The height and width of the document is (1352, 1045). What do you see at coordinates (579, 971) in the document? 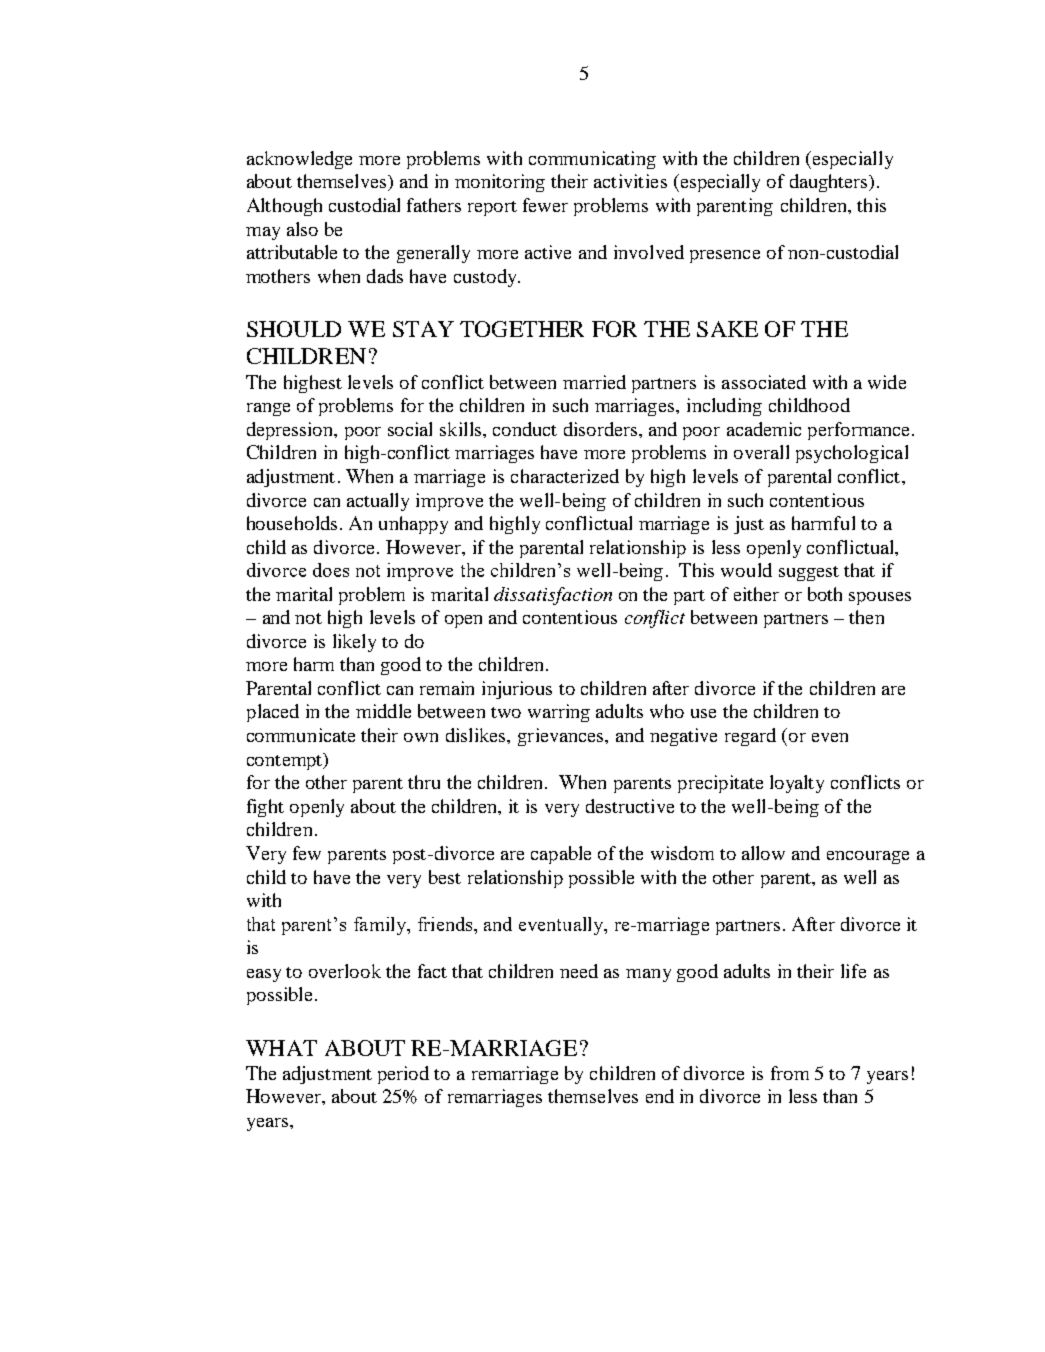
I see `need` at bounding box center [579, 971].
